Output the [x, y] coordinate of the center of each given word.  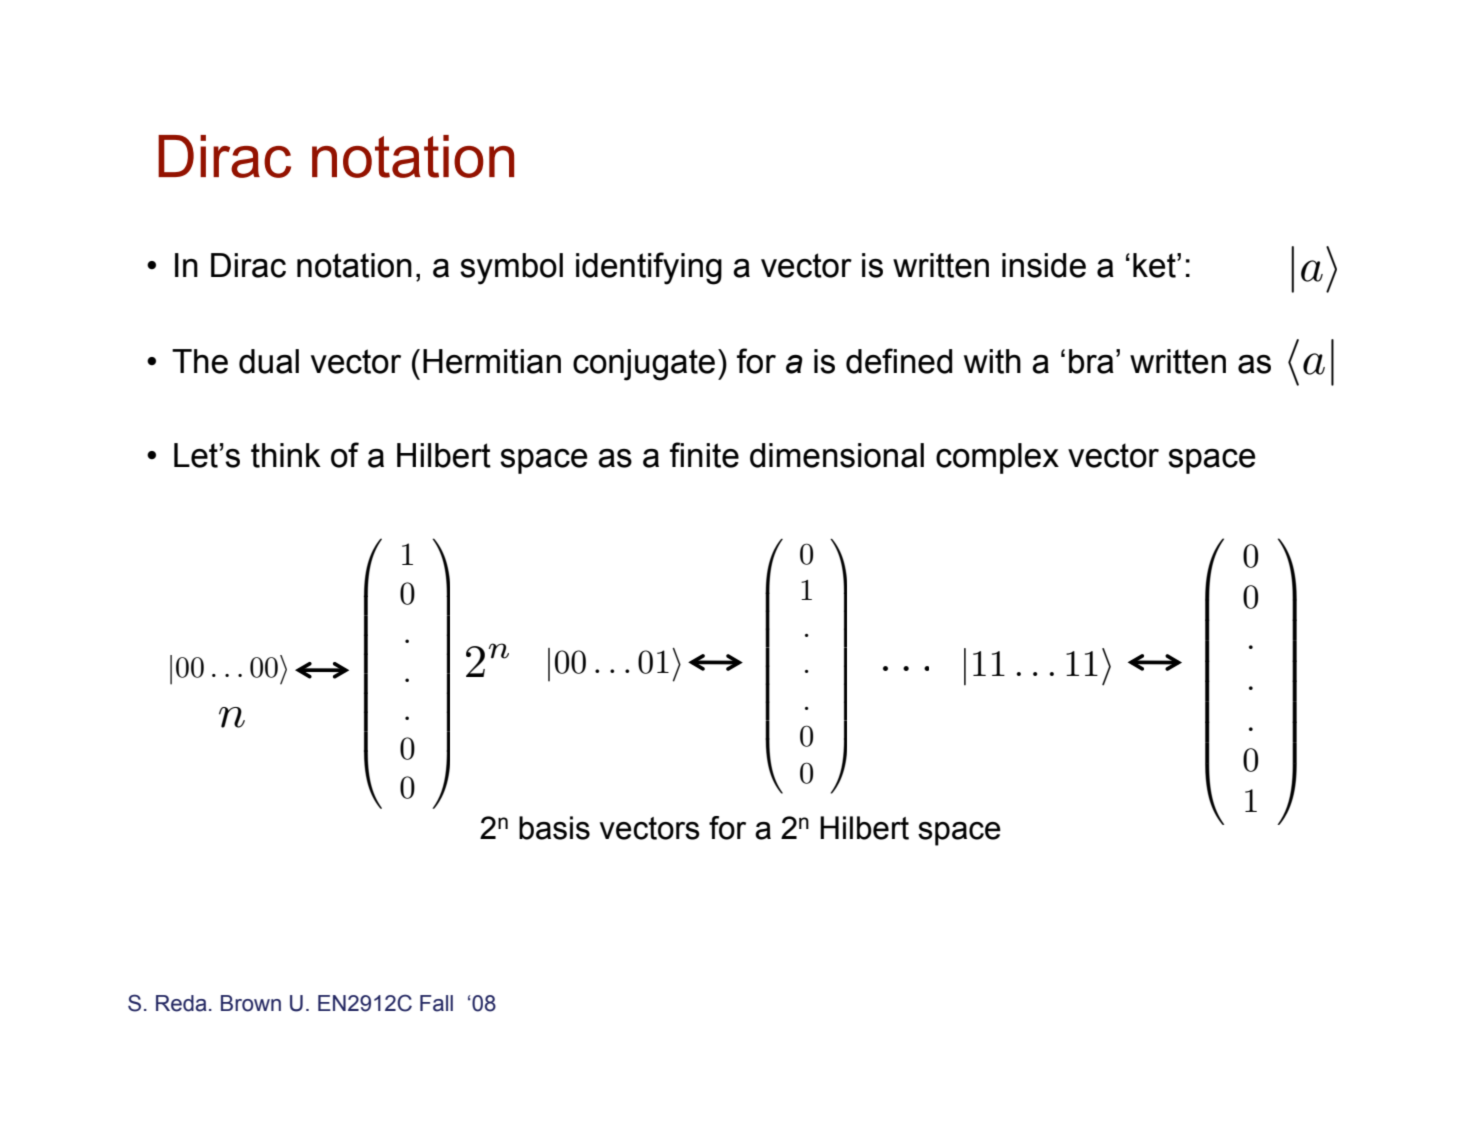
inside [1044, 265]
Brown [251, 1003]
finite [704, 455]
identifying [649, 268]
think [286, 455]
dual [269, 361]
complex [997, 458]
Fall [436, 1003]
